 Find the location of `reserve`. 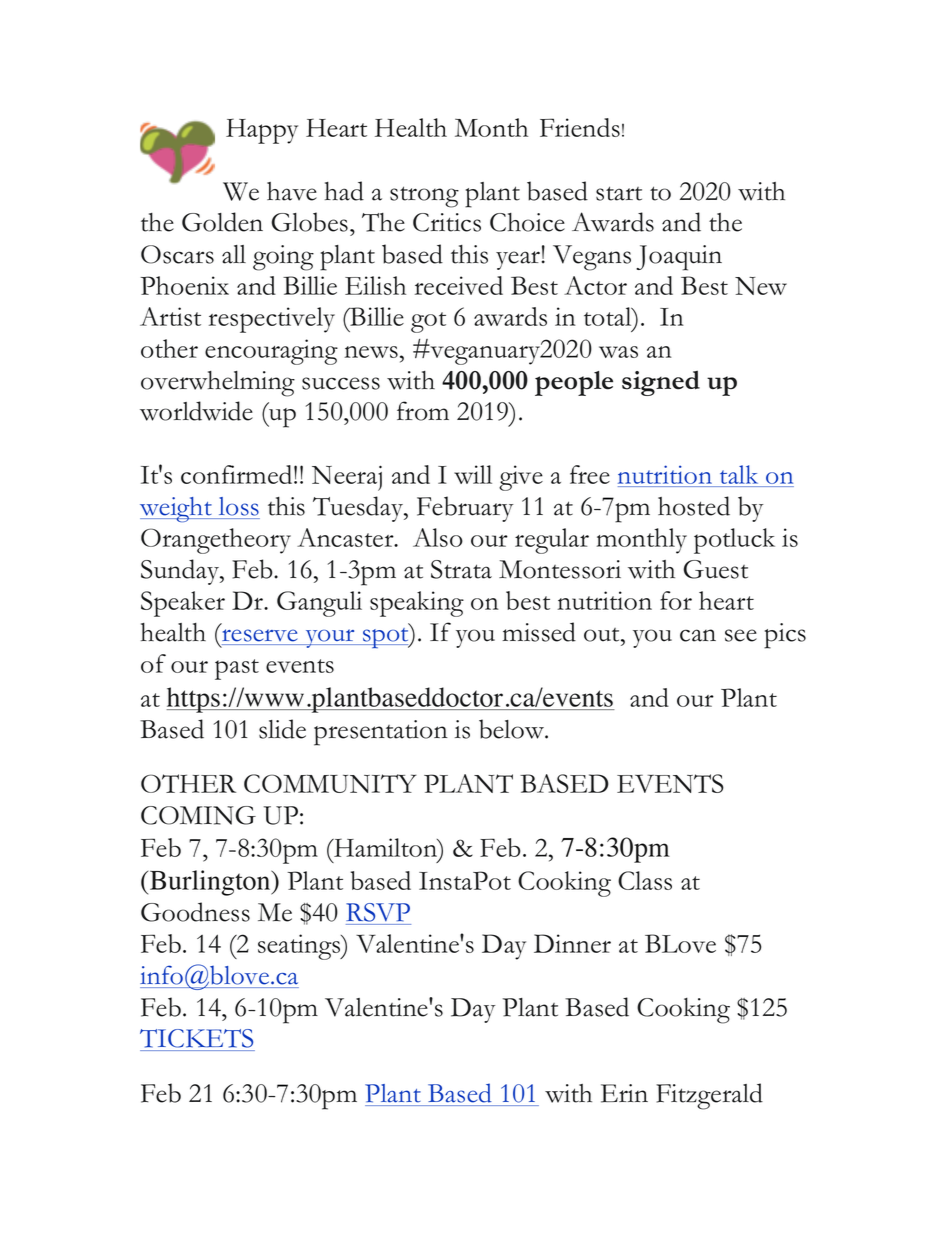

reserve is located at coordinates (259, 635).
